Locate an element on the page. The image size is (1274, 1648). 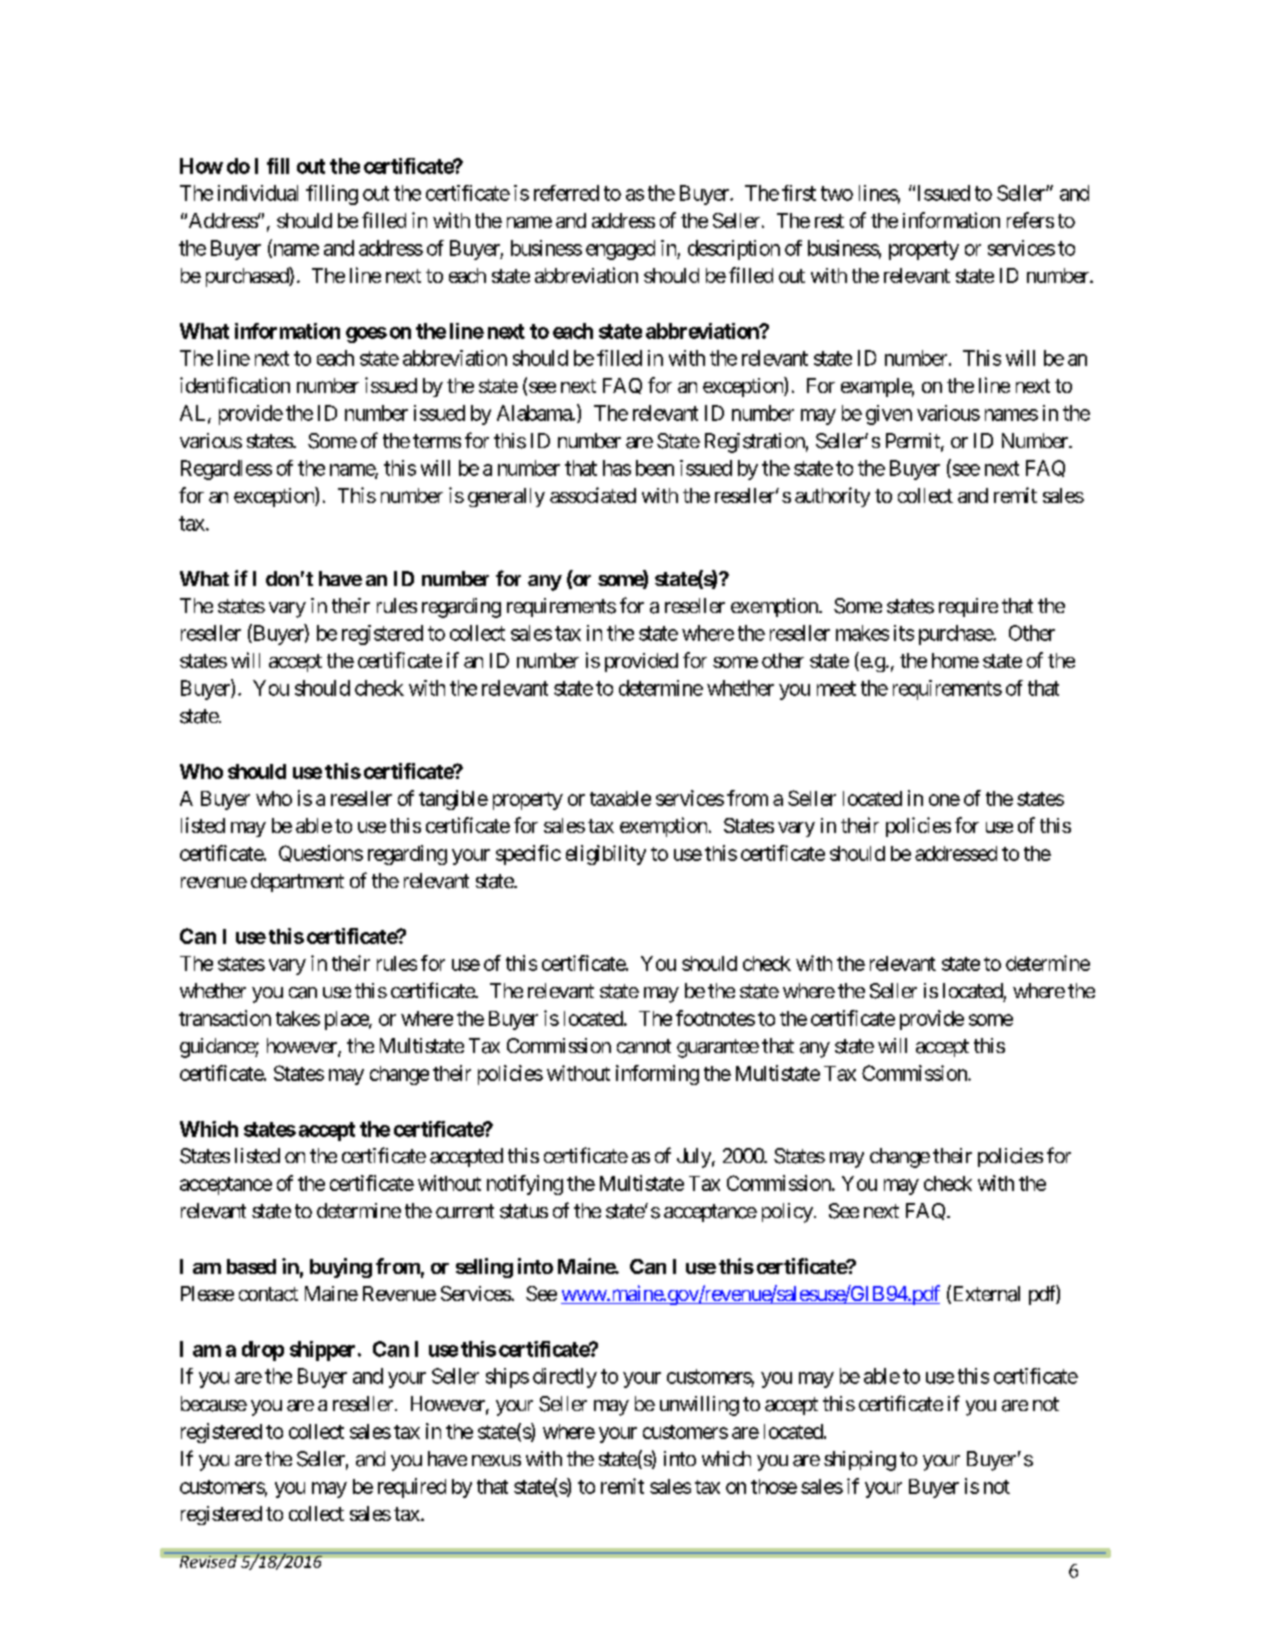
individual is located at coordinates (258, 193).
